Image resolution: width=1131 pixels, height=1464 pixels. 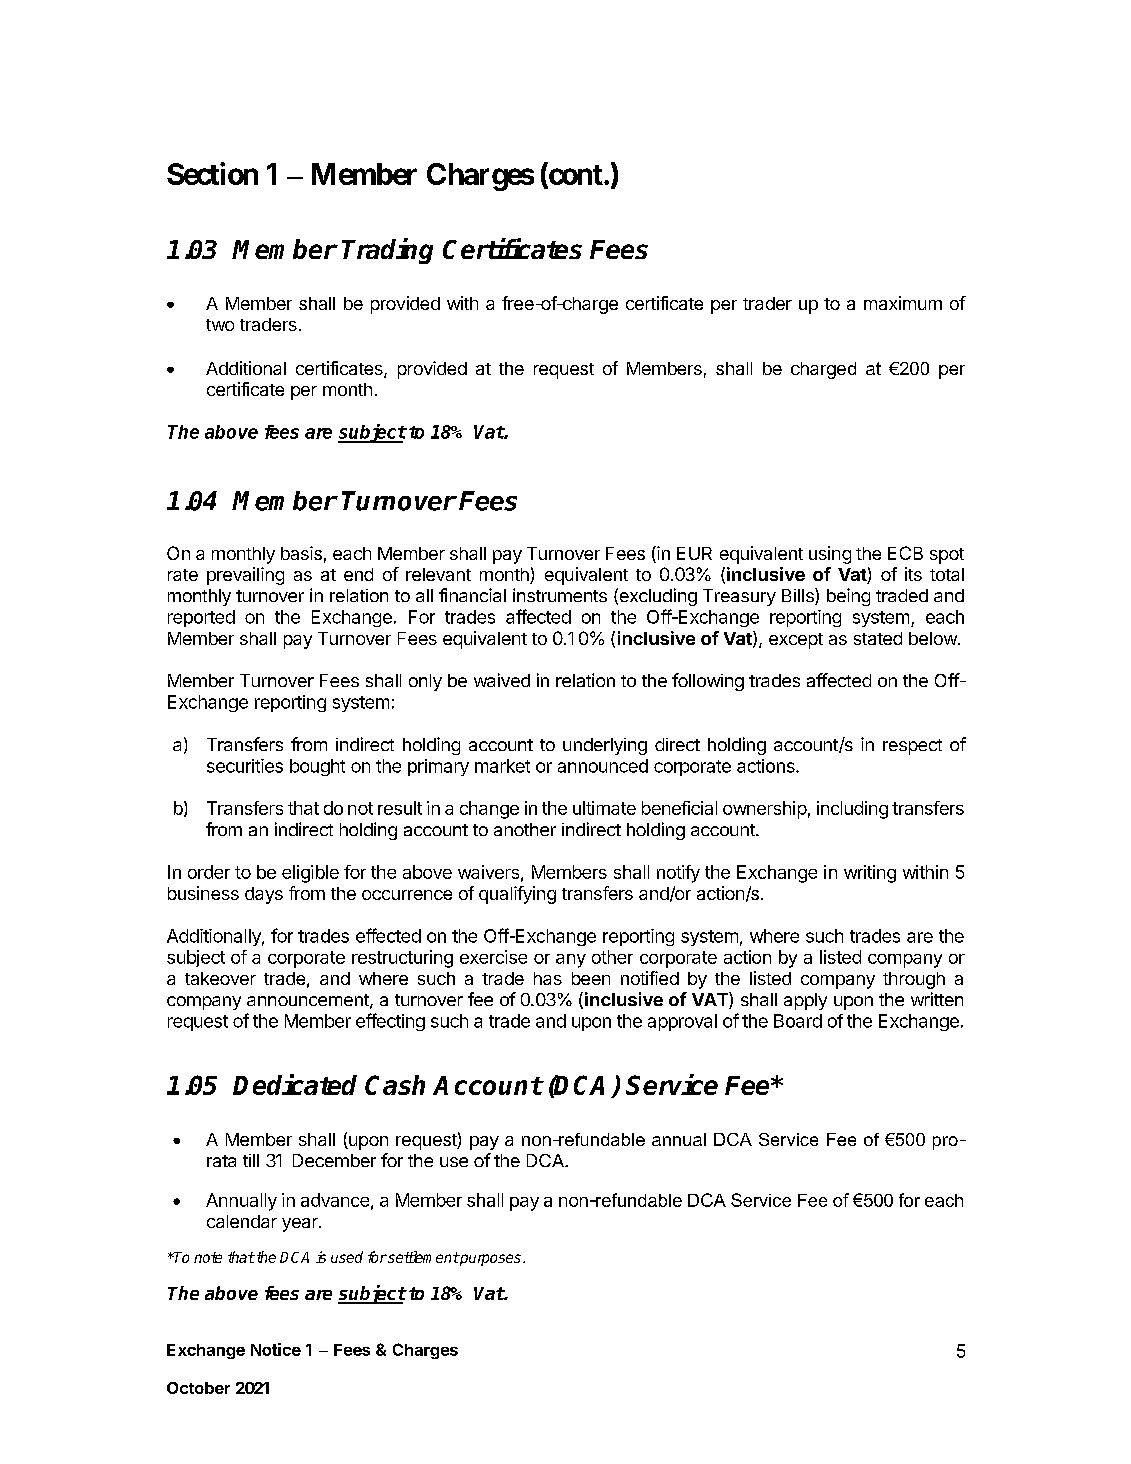 I want to click on Section, so click(x=212, y=173).
